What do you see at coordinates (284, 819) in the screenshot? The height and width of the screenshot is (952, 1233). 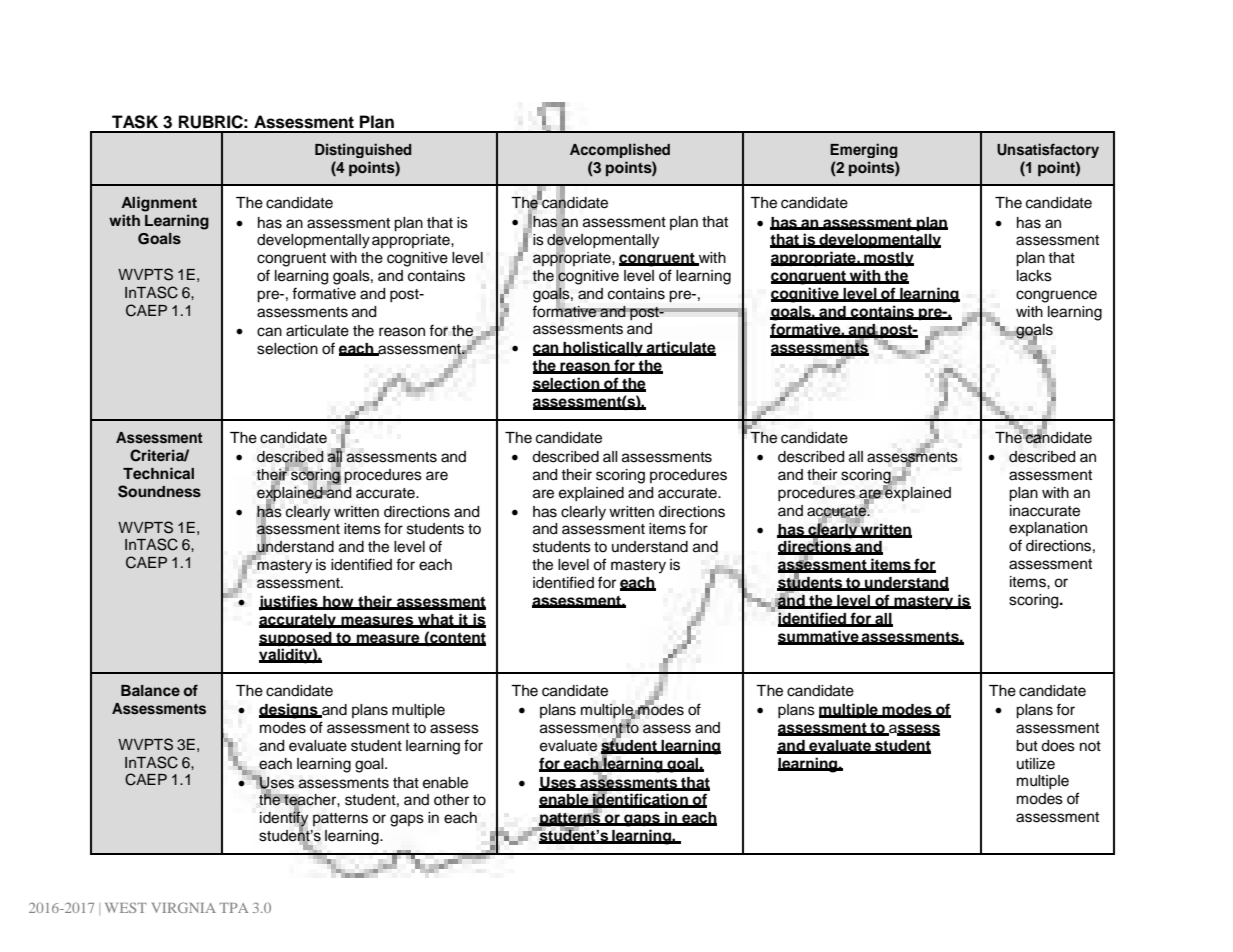 I see `identify` at bounding box center [284, 819].
